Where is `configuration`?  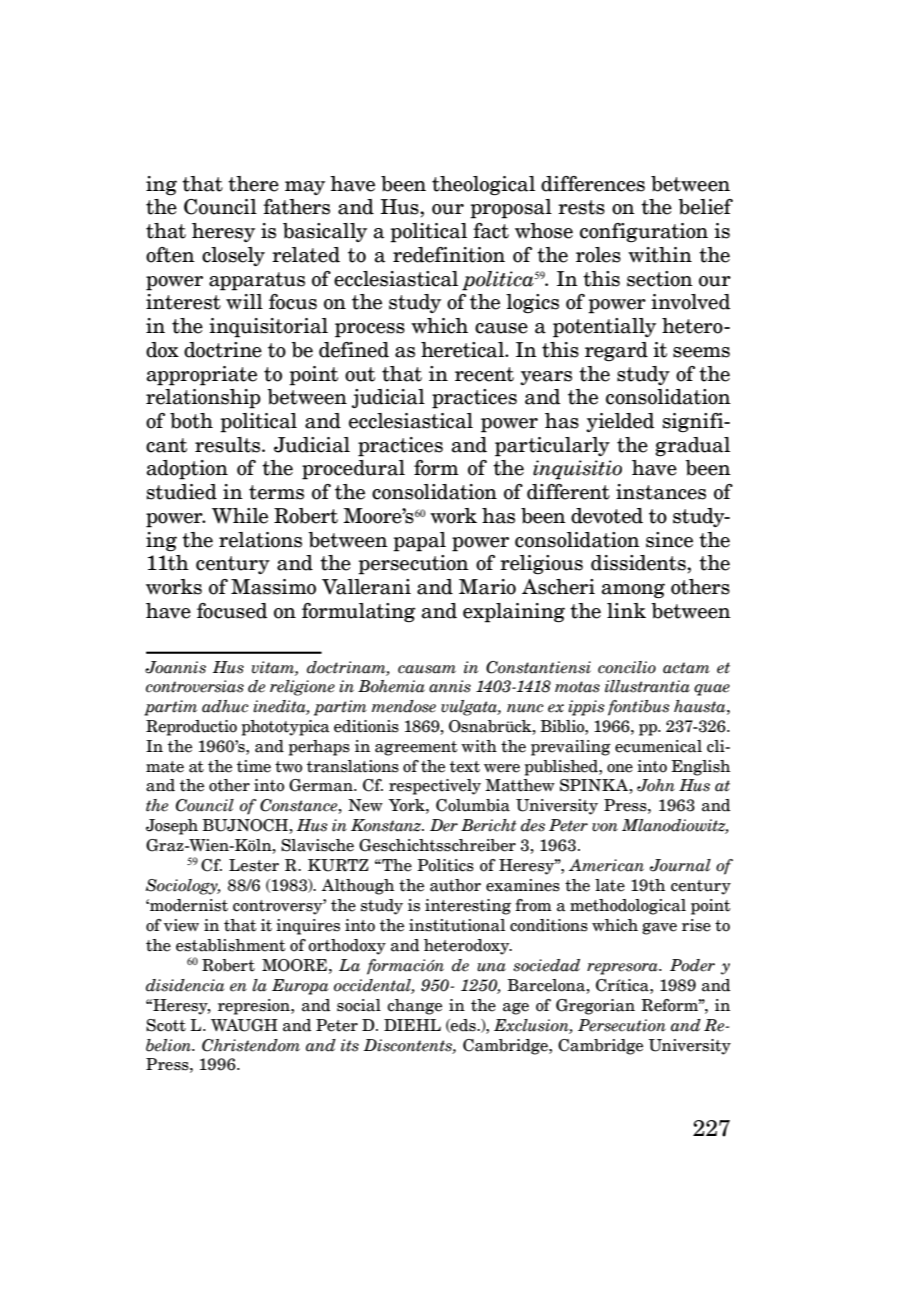 configuration is located at coordinates (644, 233).
